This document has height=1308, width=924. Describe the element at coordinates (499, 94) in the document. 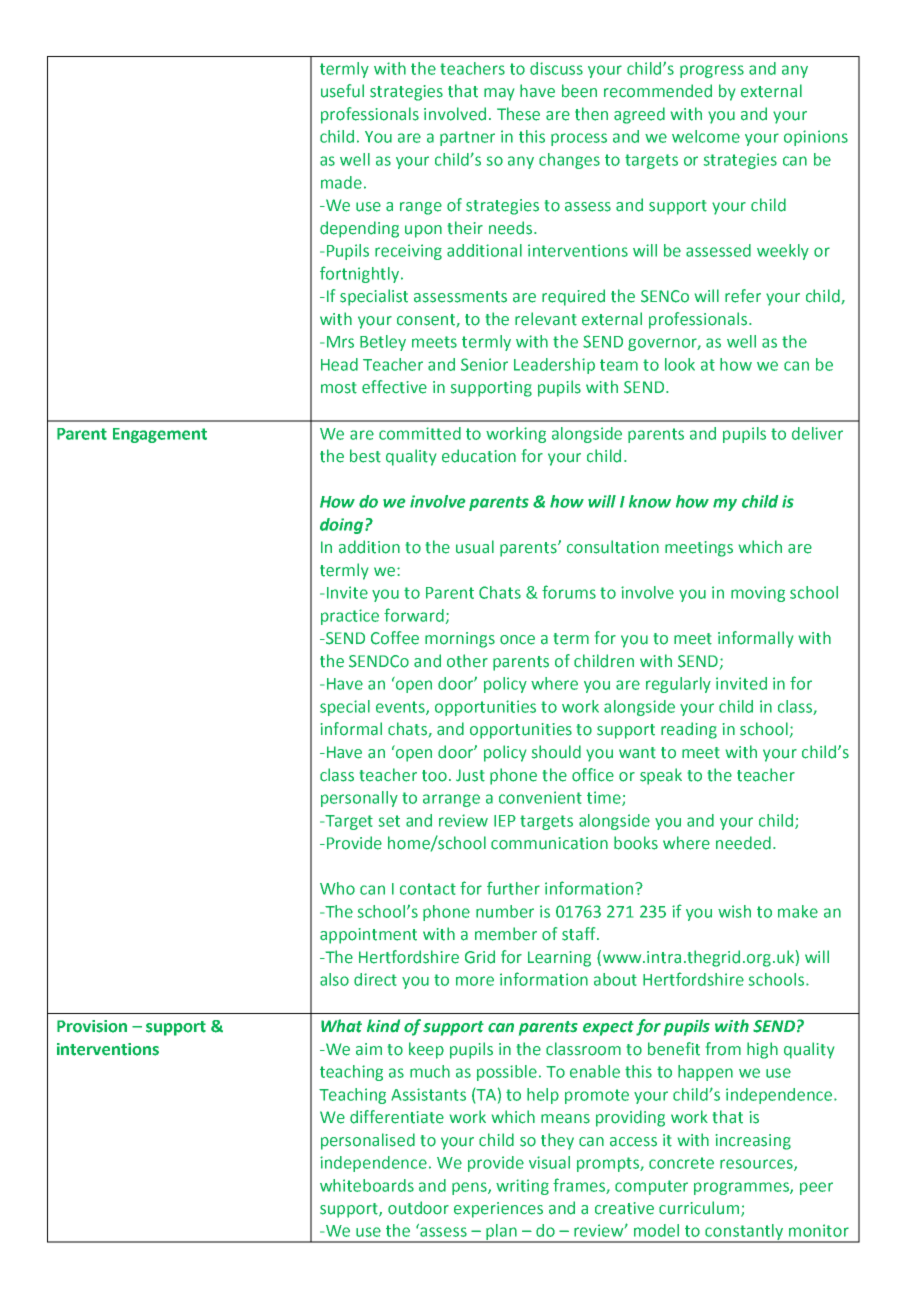

I see `may` at that location.
